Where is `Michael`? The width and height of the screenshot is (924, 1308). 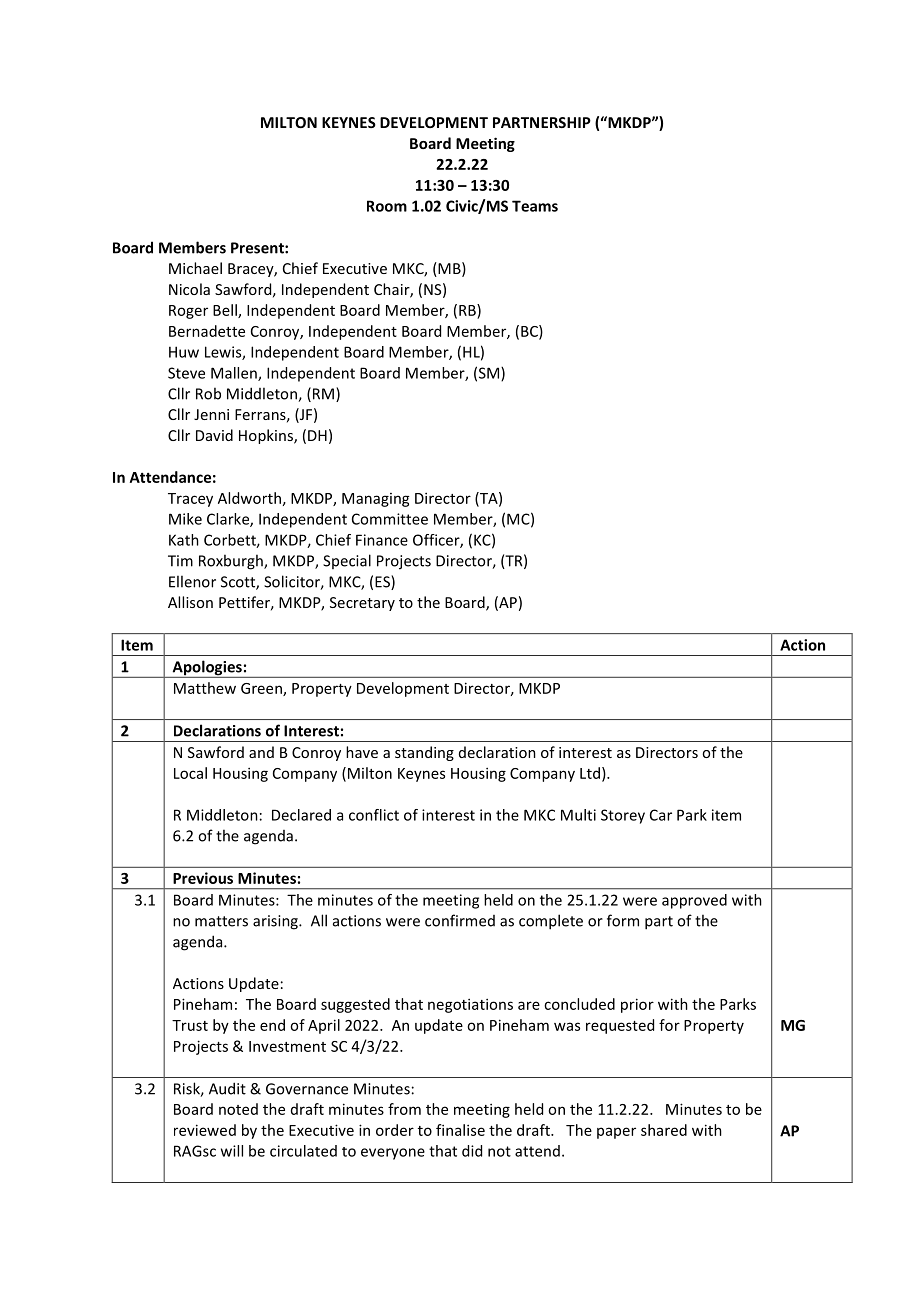
Michael is located at coordinates (195, 268).
